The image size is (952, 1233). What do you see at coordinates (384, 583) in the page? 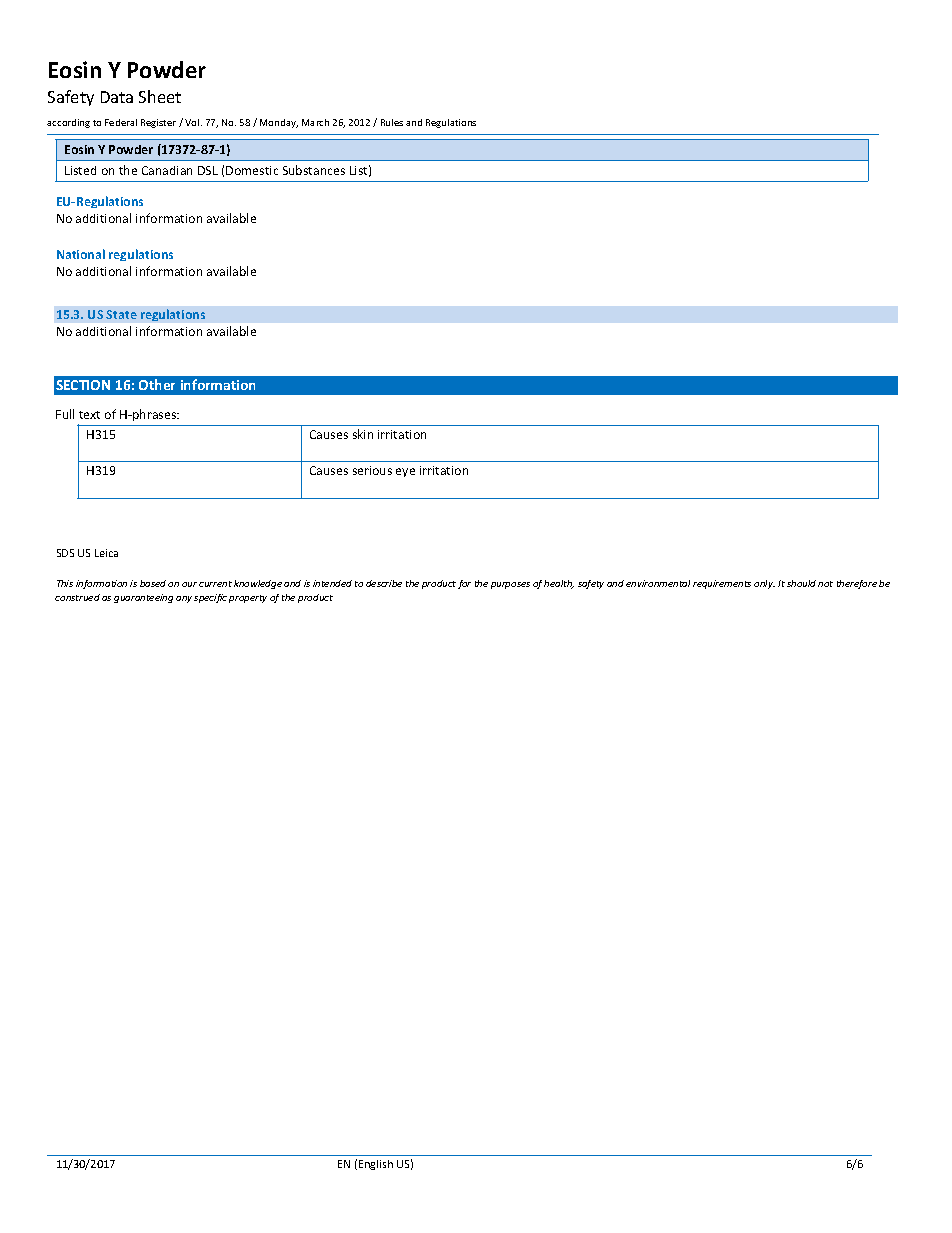
I see `describe` at bounding box center [384, 583].
